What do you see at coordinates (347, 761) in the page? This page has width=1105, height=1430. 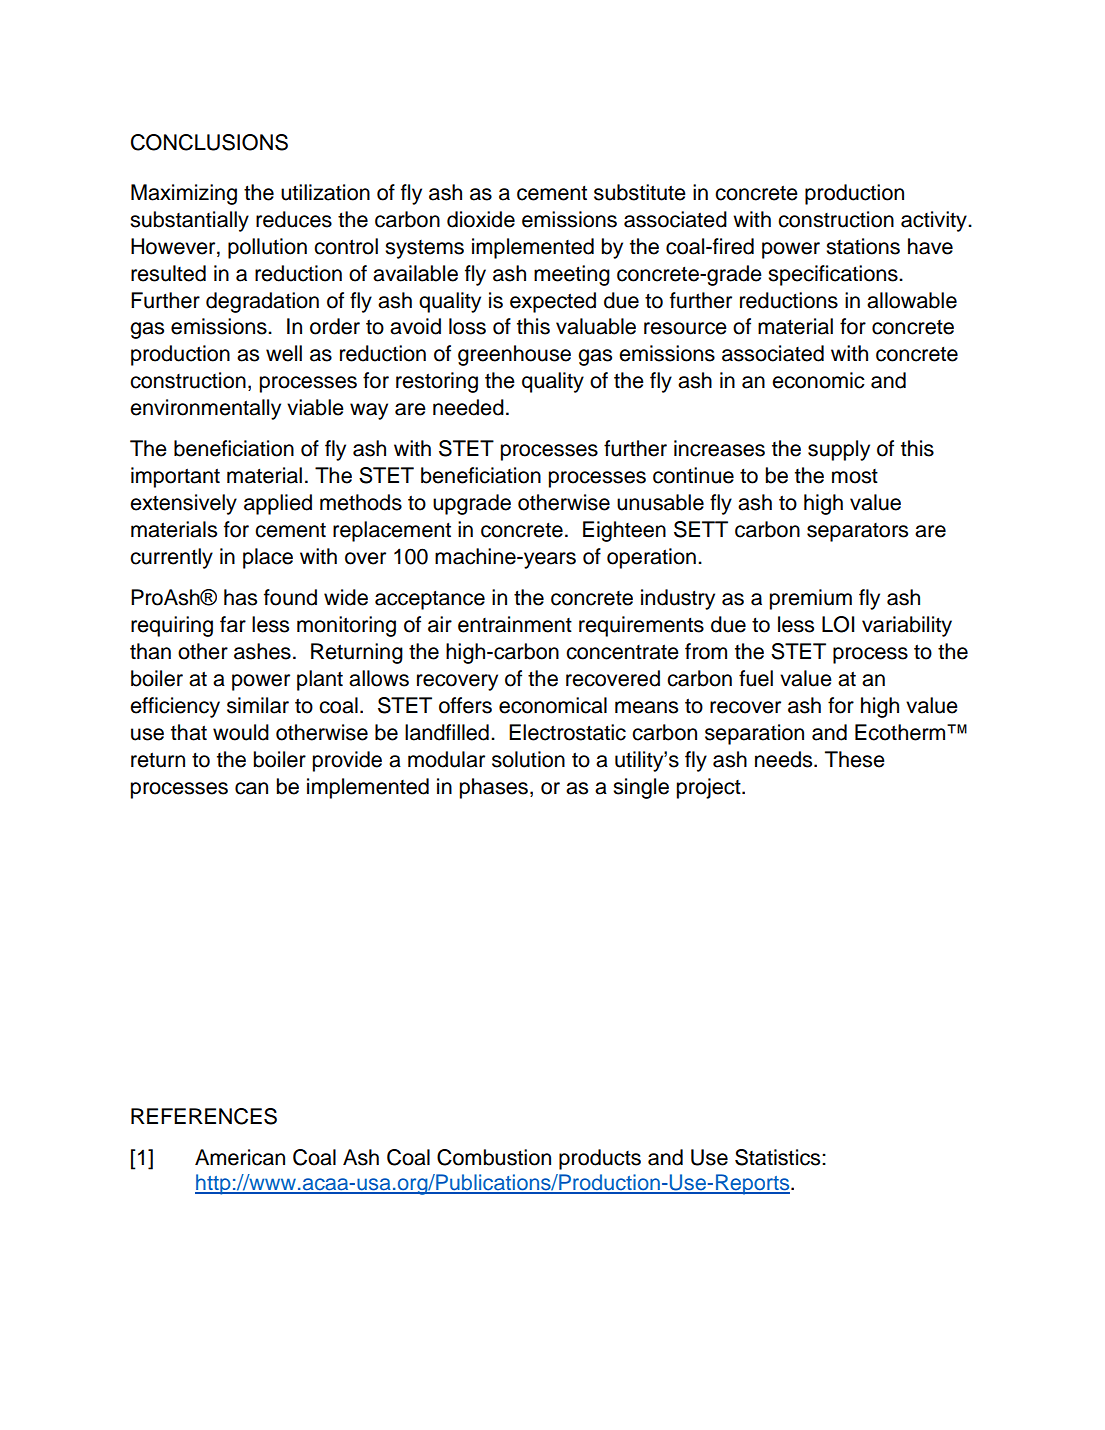 I see `provide` at bounding box center [347, 761].
